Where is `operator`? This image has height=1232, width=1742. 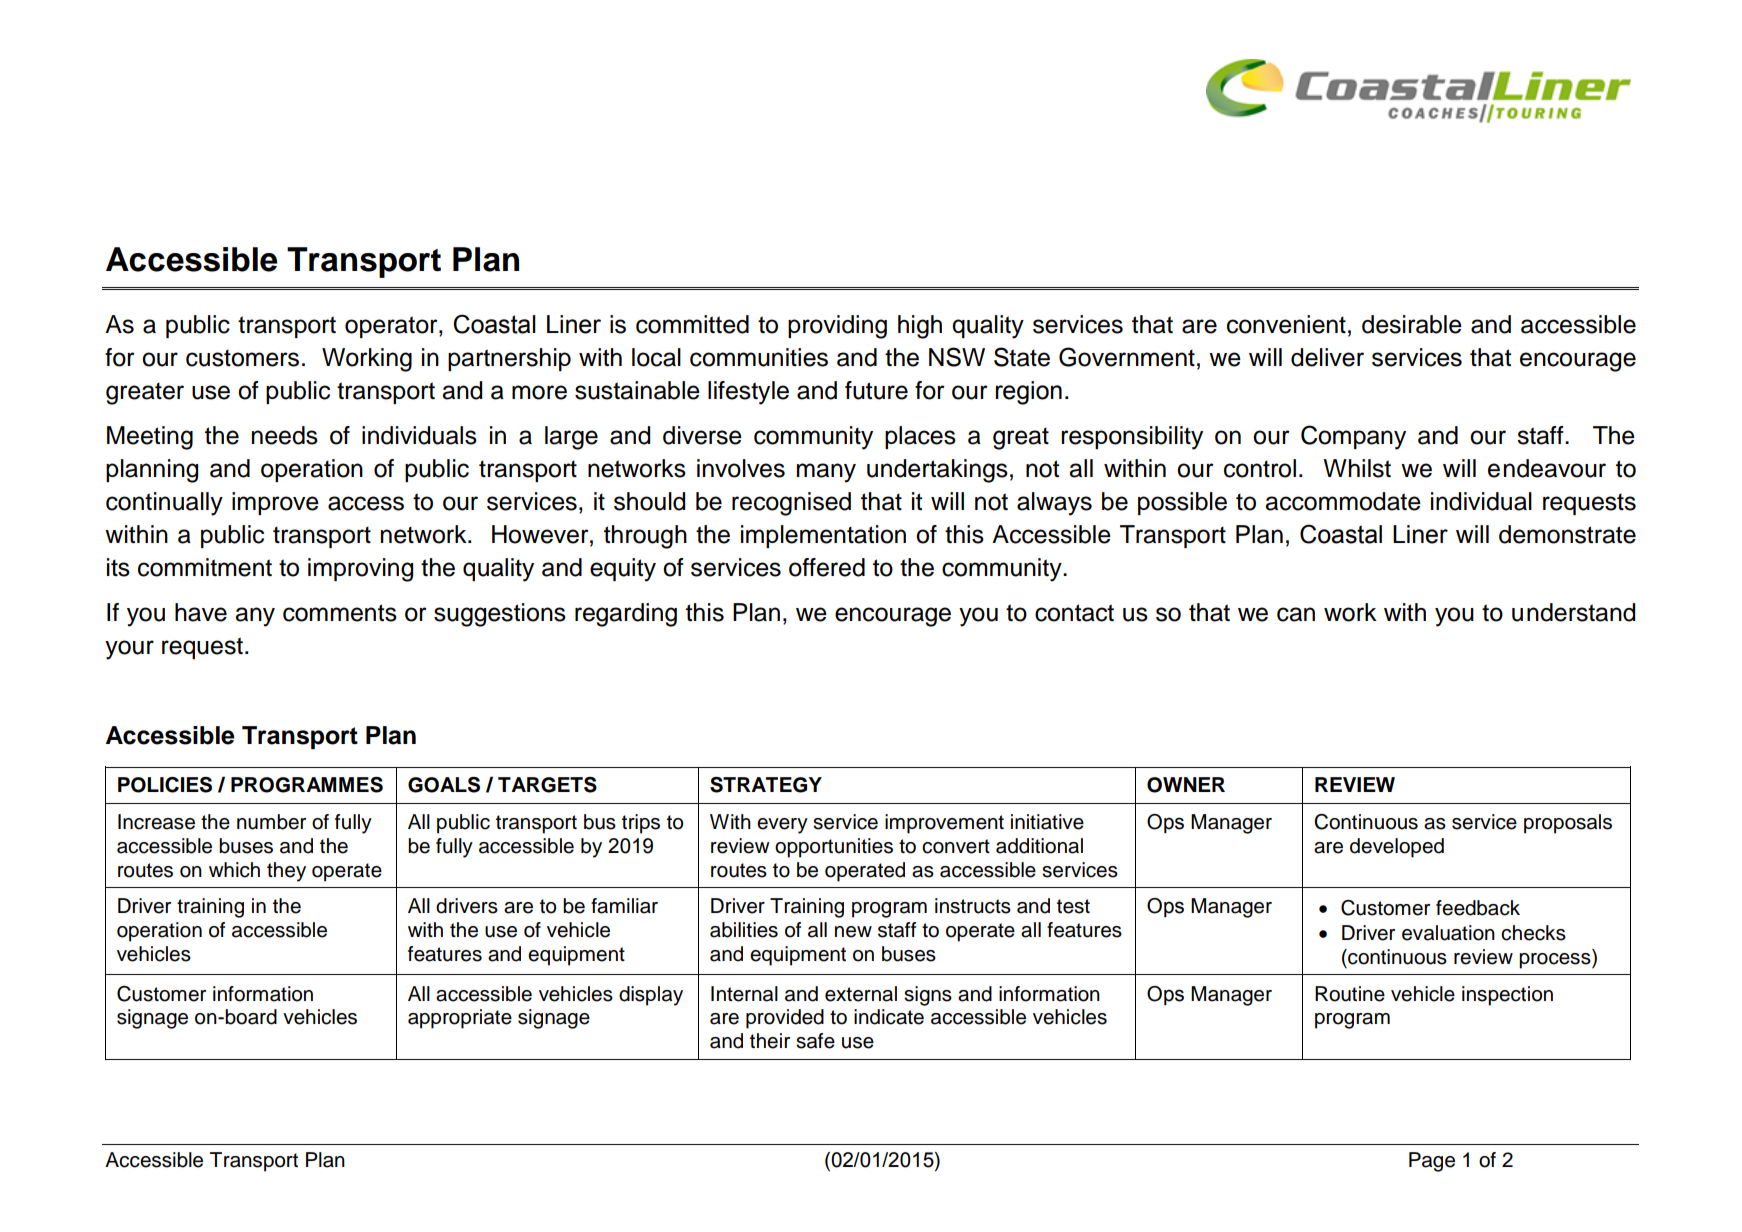
operator is located at coordinates (392, 327).
